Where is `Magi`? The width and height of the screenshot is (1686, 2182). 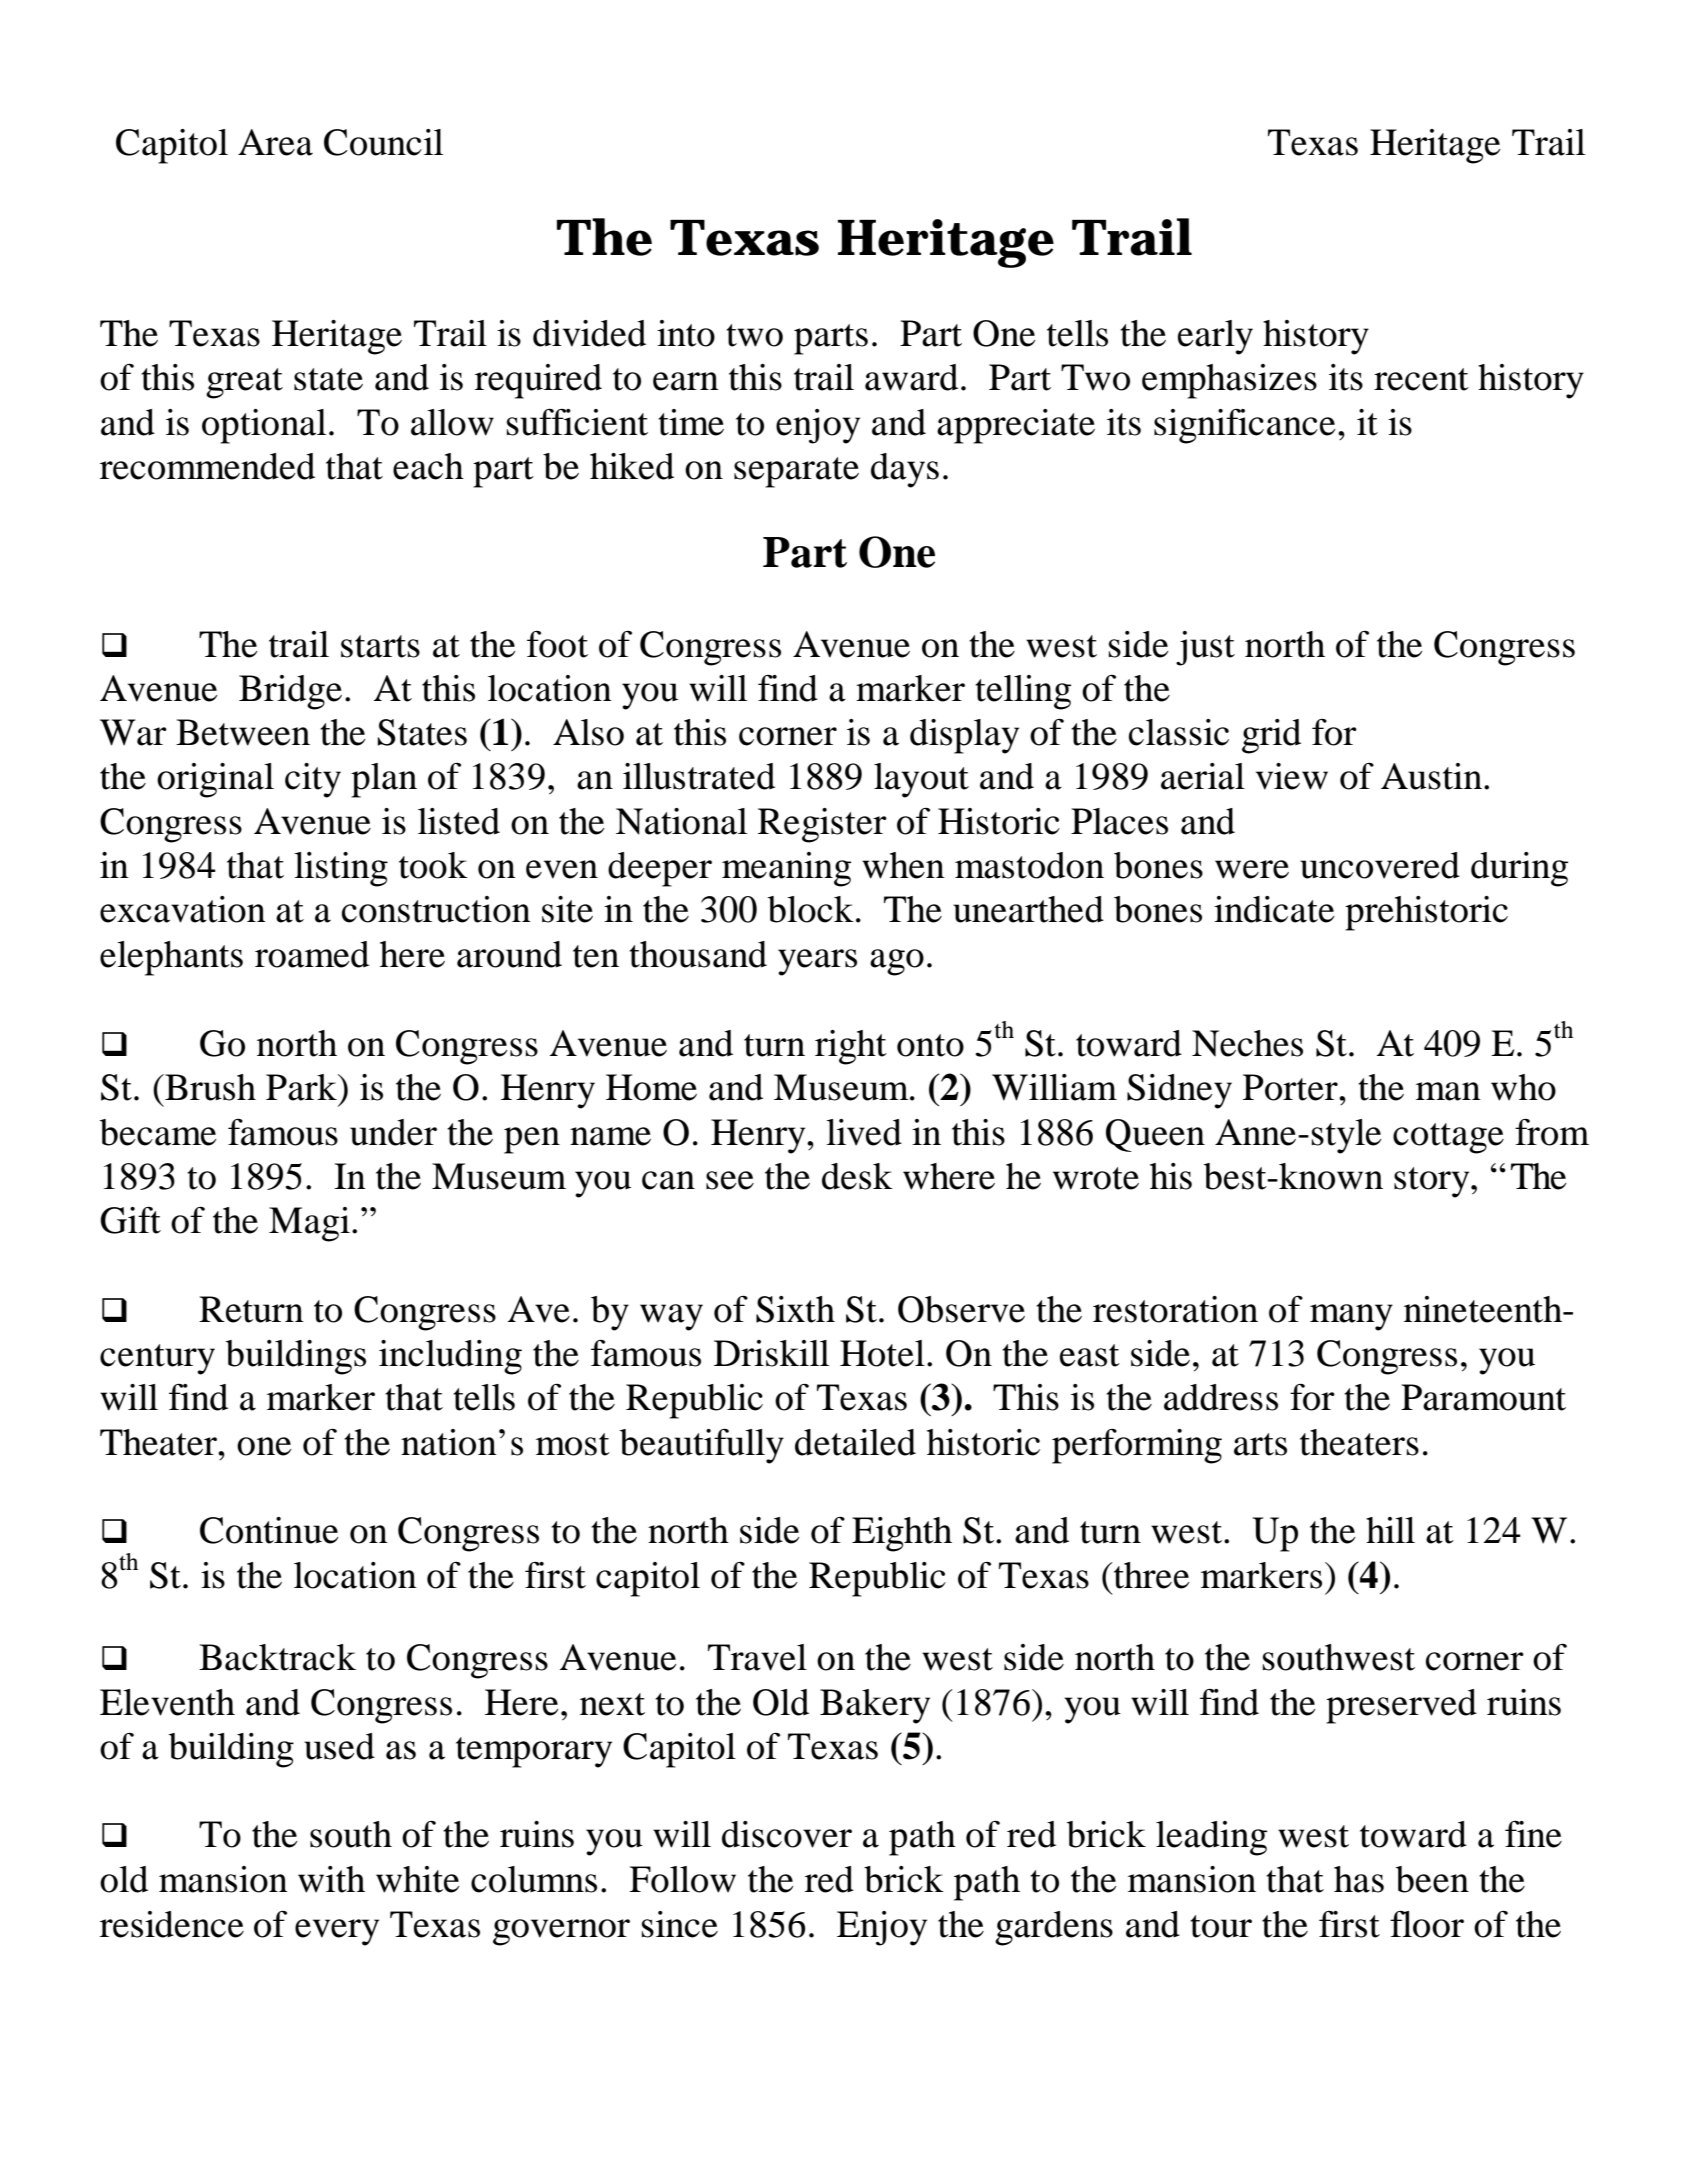 Magi is located at coordinates (309, 1224).
